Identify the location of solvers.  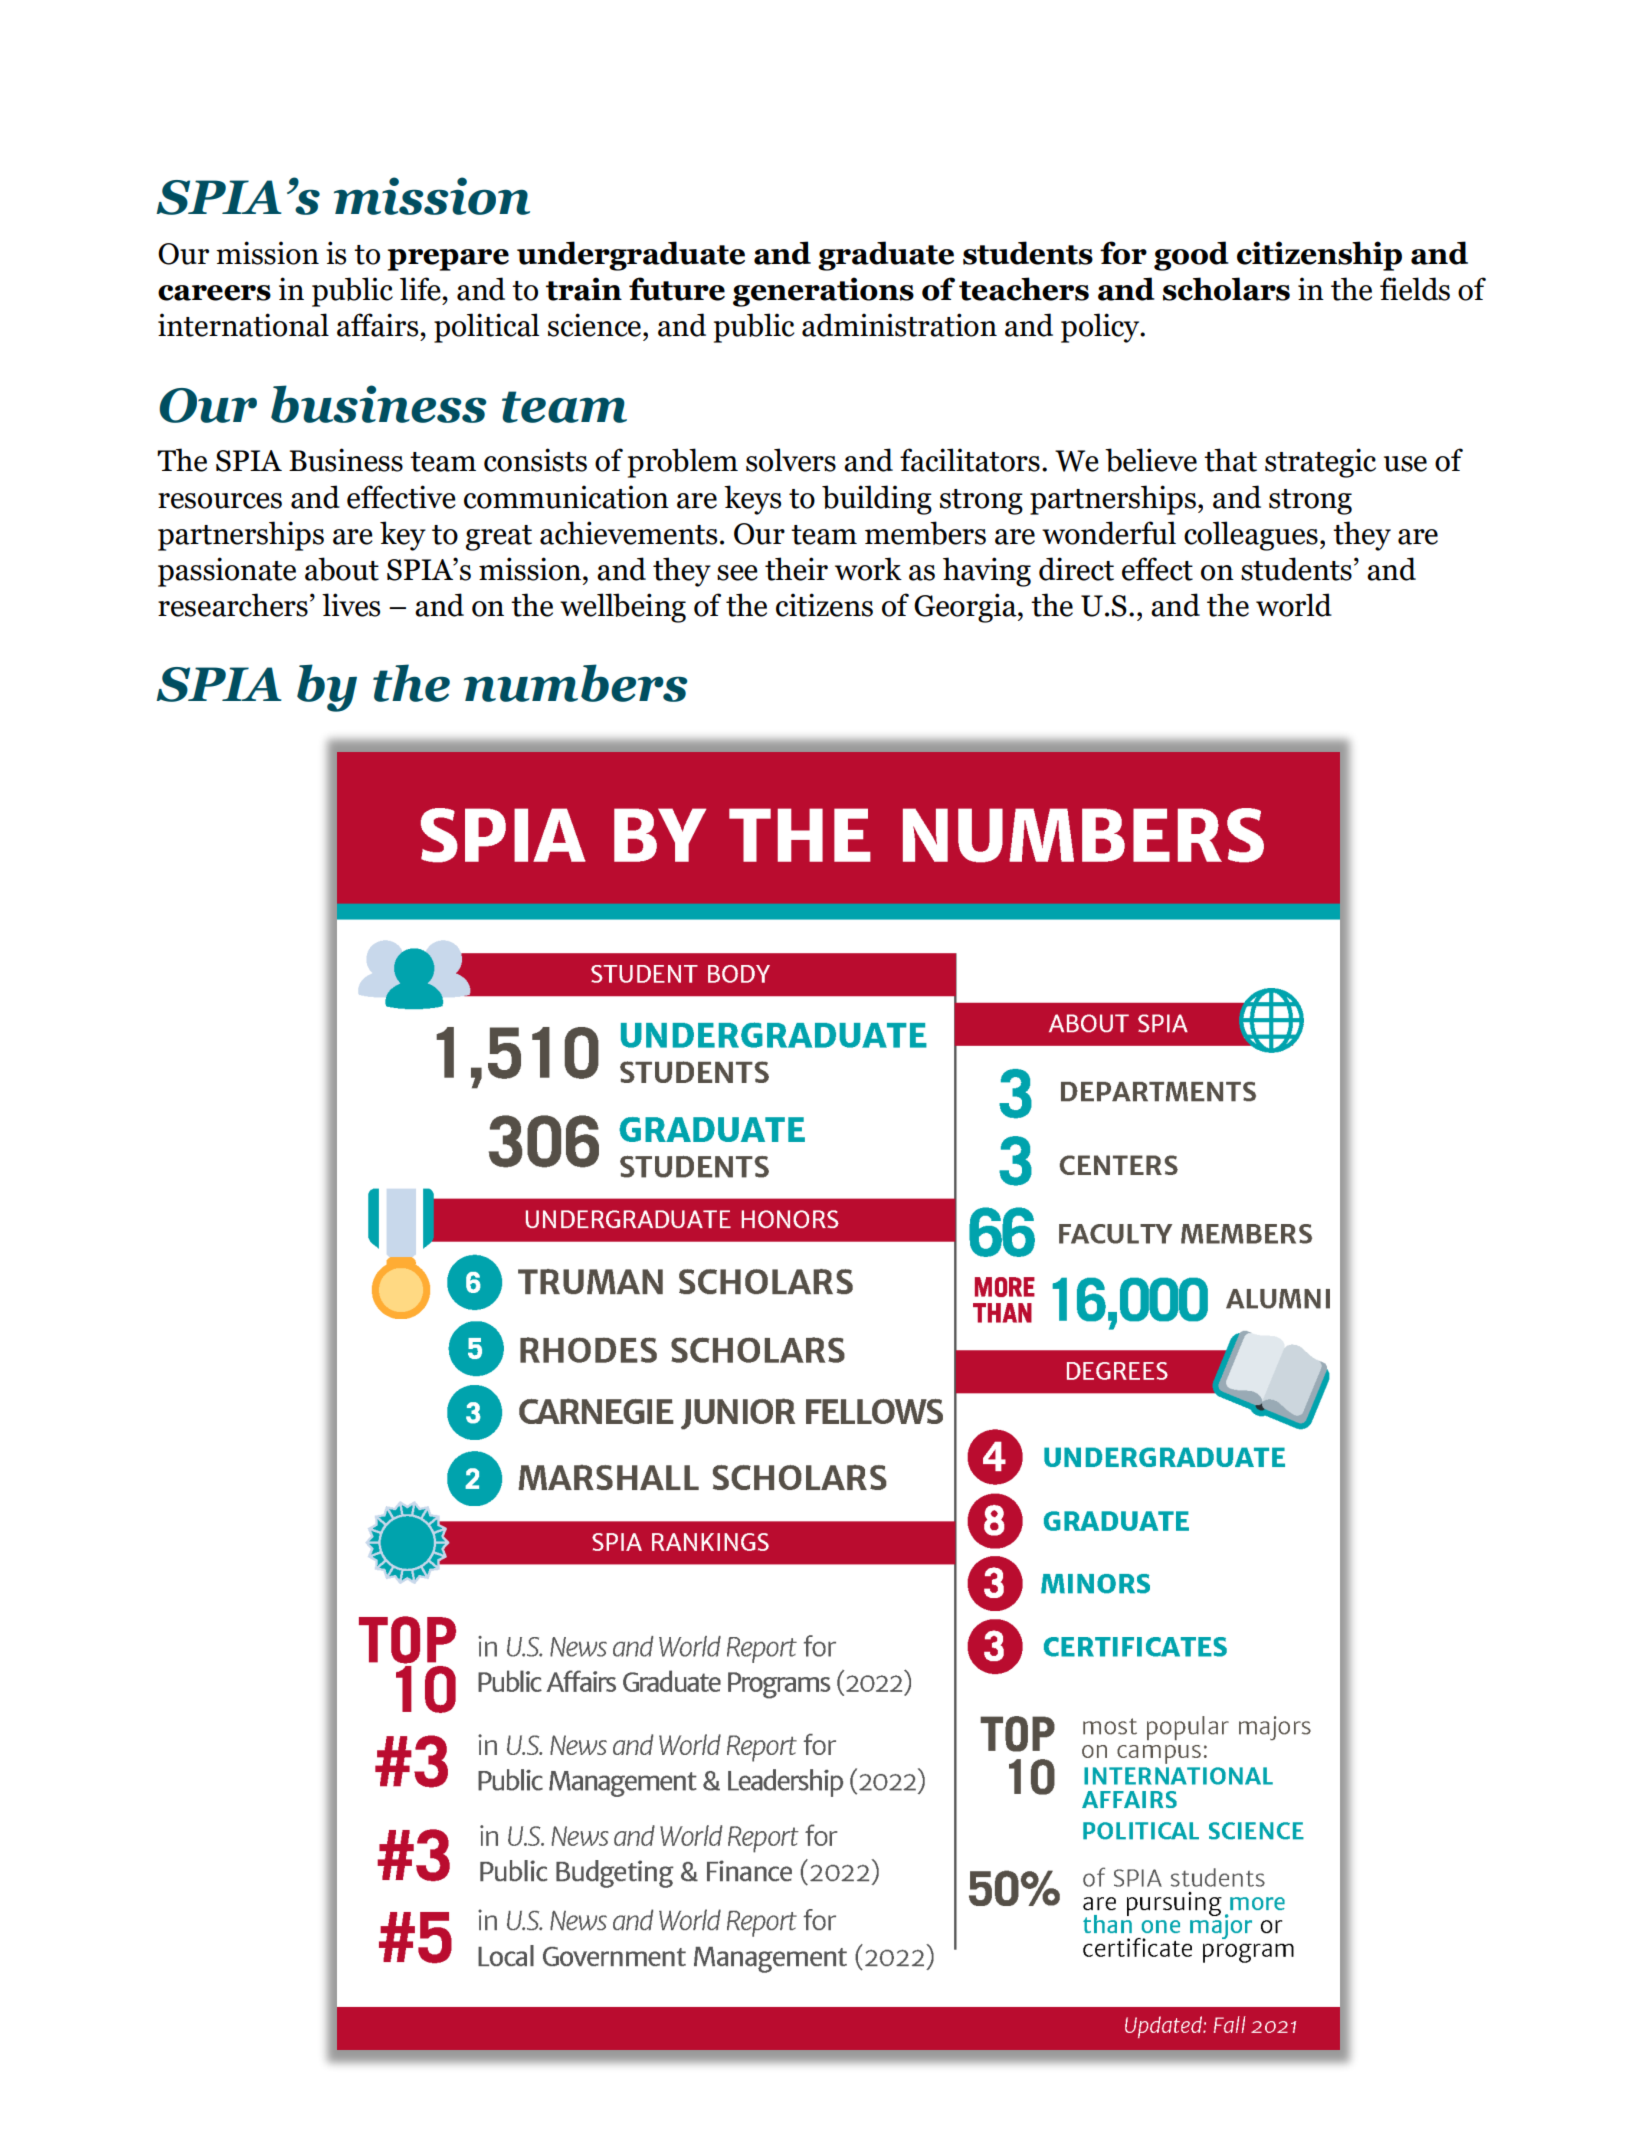
(791, 460).
